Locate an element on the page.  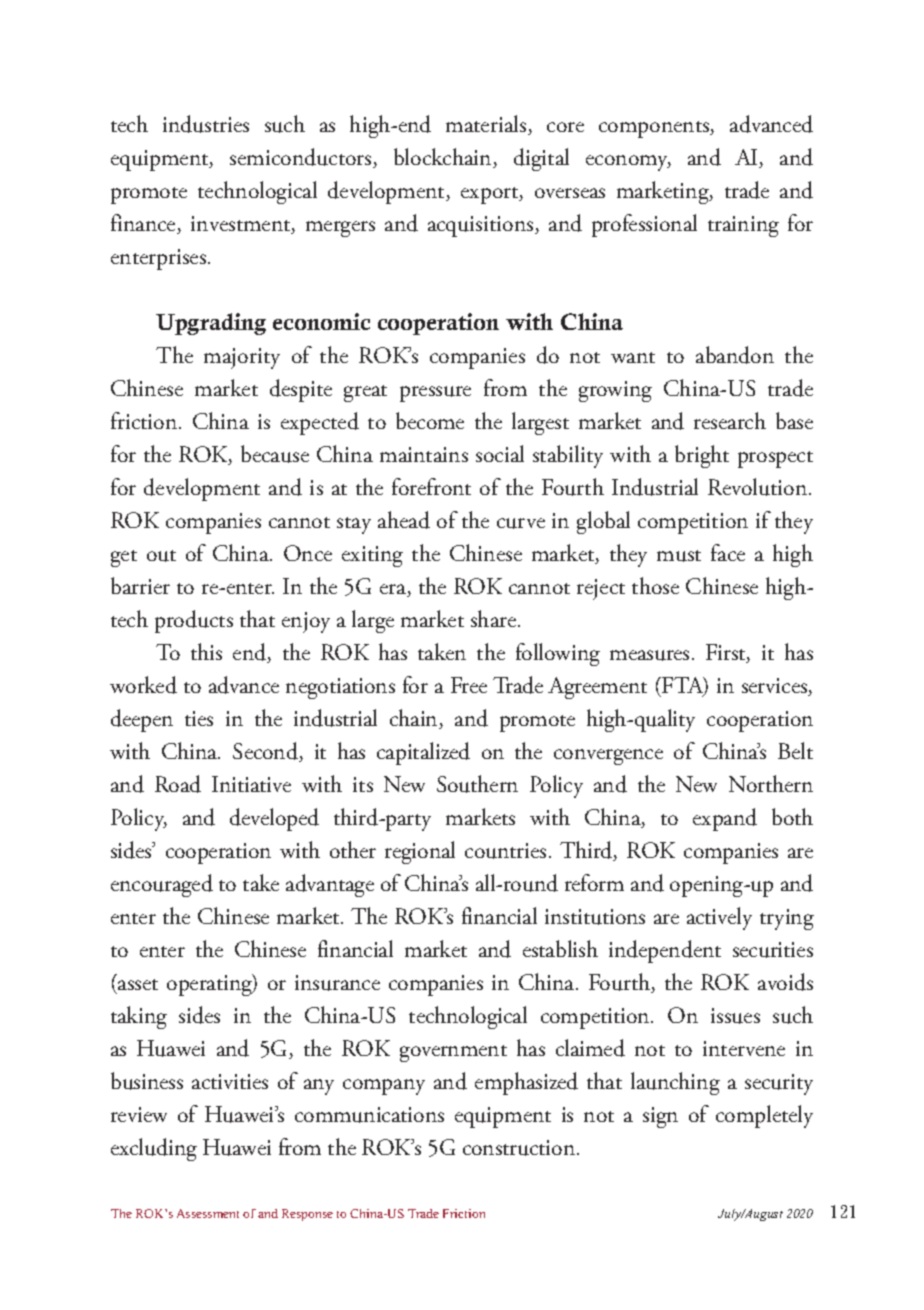
encouraged is located at coordinates (162, 885).
